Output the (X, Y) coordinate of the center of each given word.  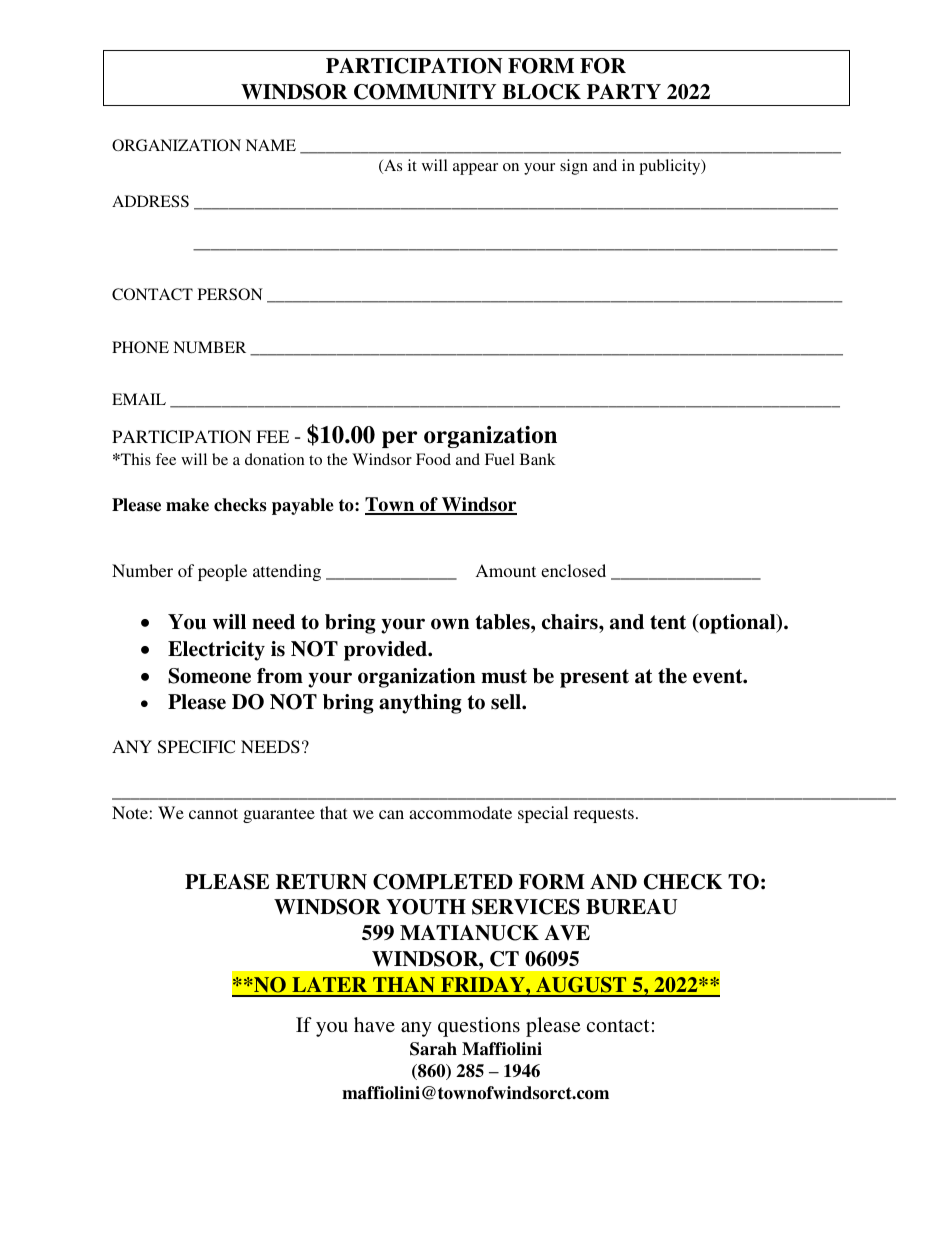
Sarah (433, 1049)
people (222, 572)
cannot (213, 813)
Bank (538, 459)
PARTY (624, 91)
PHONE (140, 347)
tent (668, 622)
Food (433, 459)
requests (604, 815)
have (374, 1024)
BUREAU (631, 907)
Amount (506, 570)
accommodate (460, 812)
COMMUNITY (425, 92)
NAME (271, 145)
